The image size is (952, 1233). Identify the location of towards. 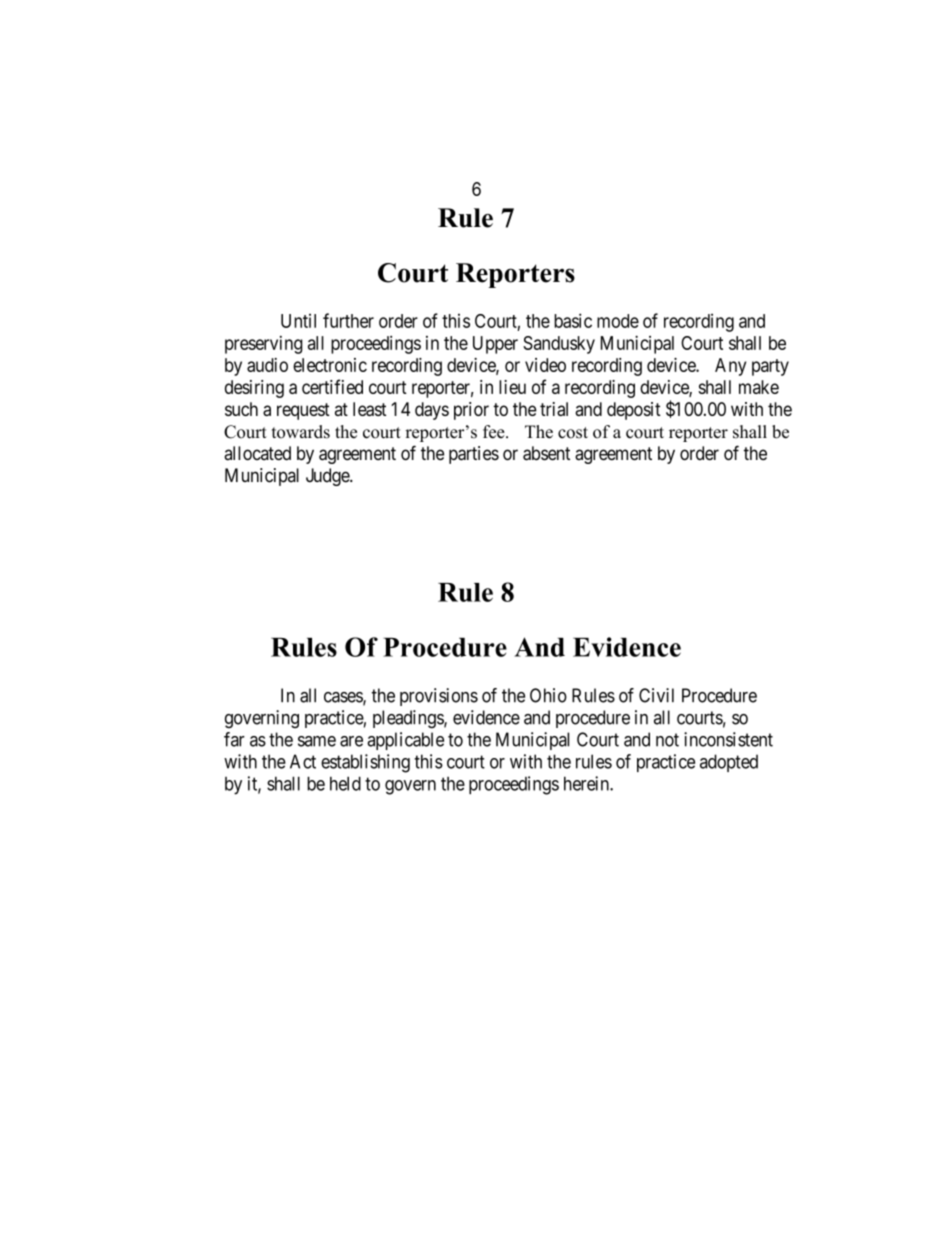
(301, 432).
